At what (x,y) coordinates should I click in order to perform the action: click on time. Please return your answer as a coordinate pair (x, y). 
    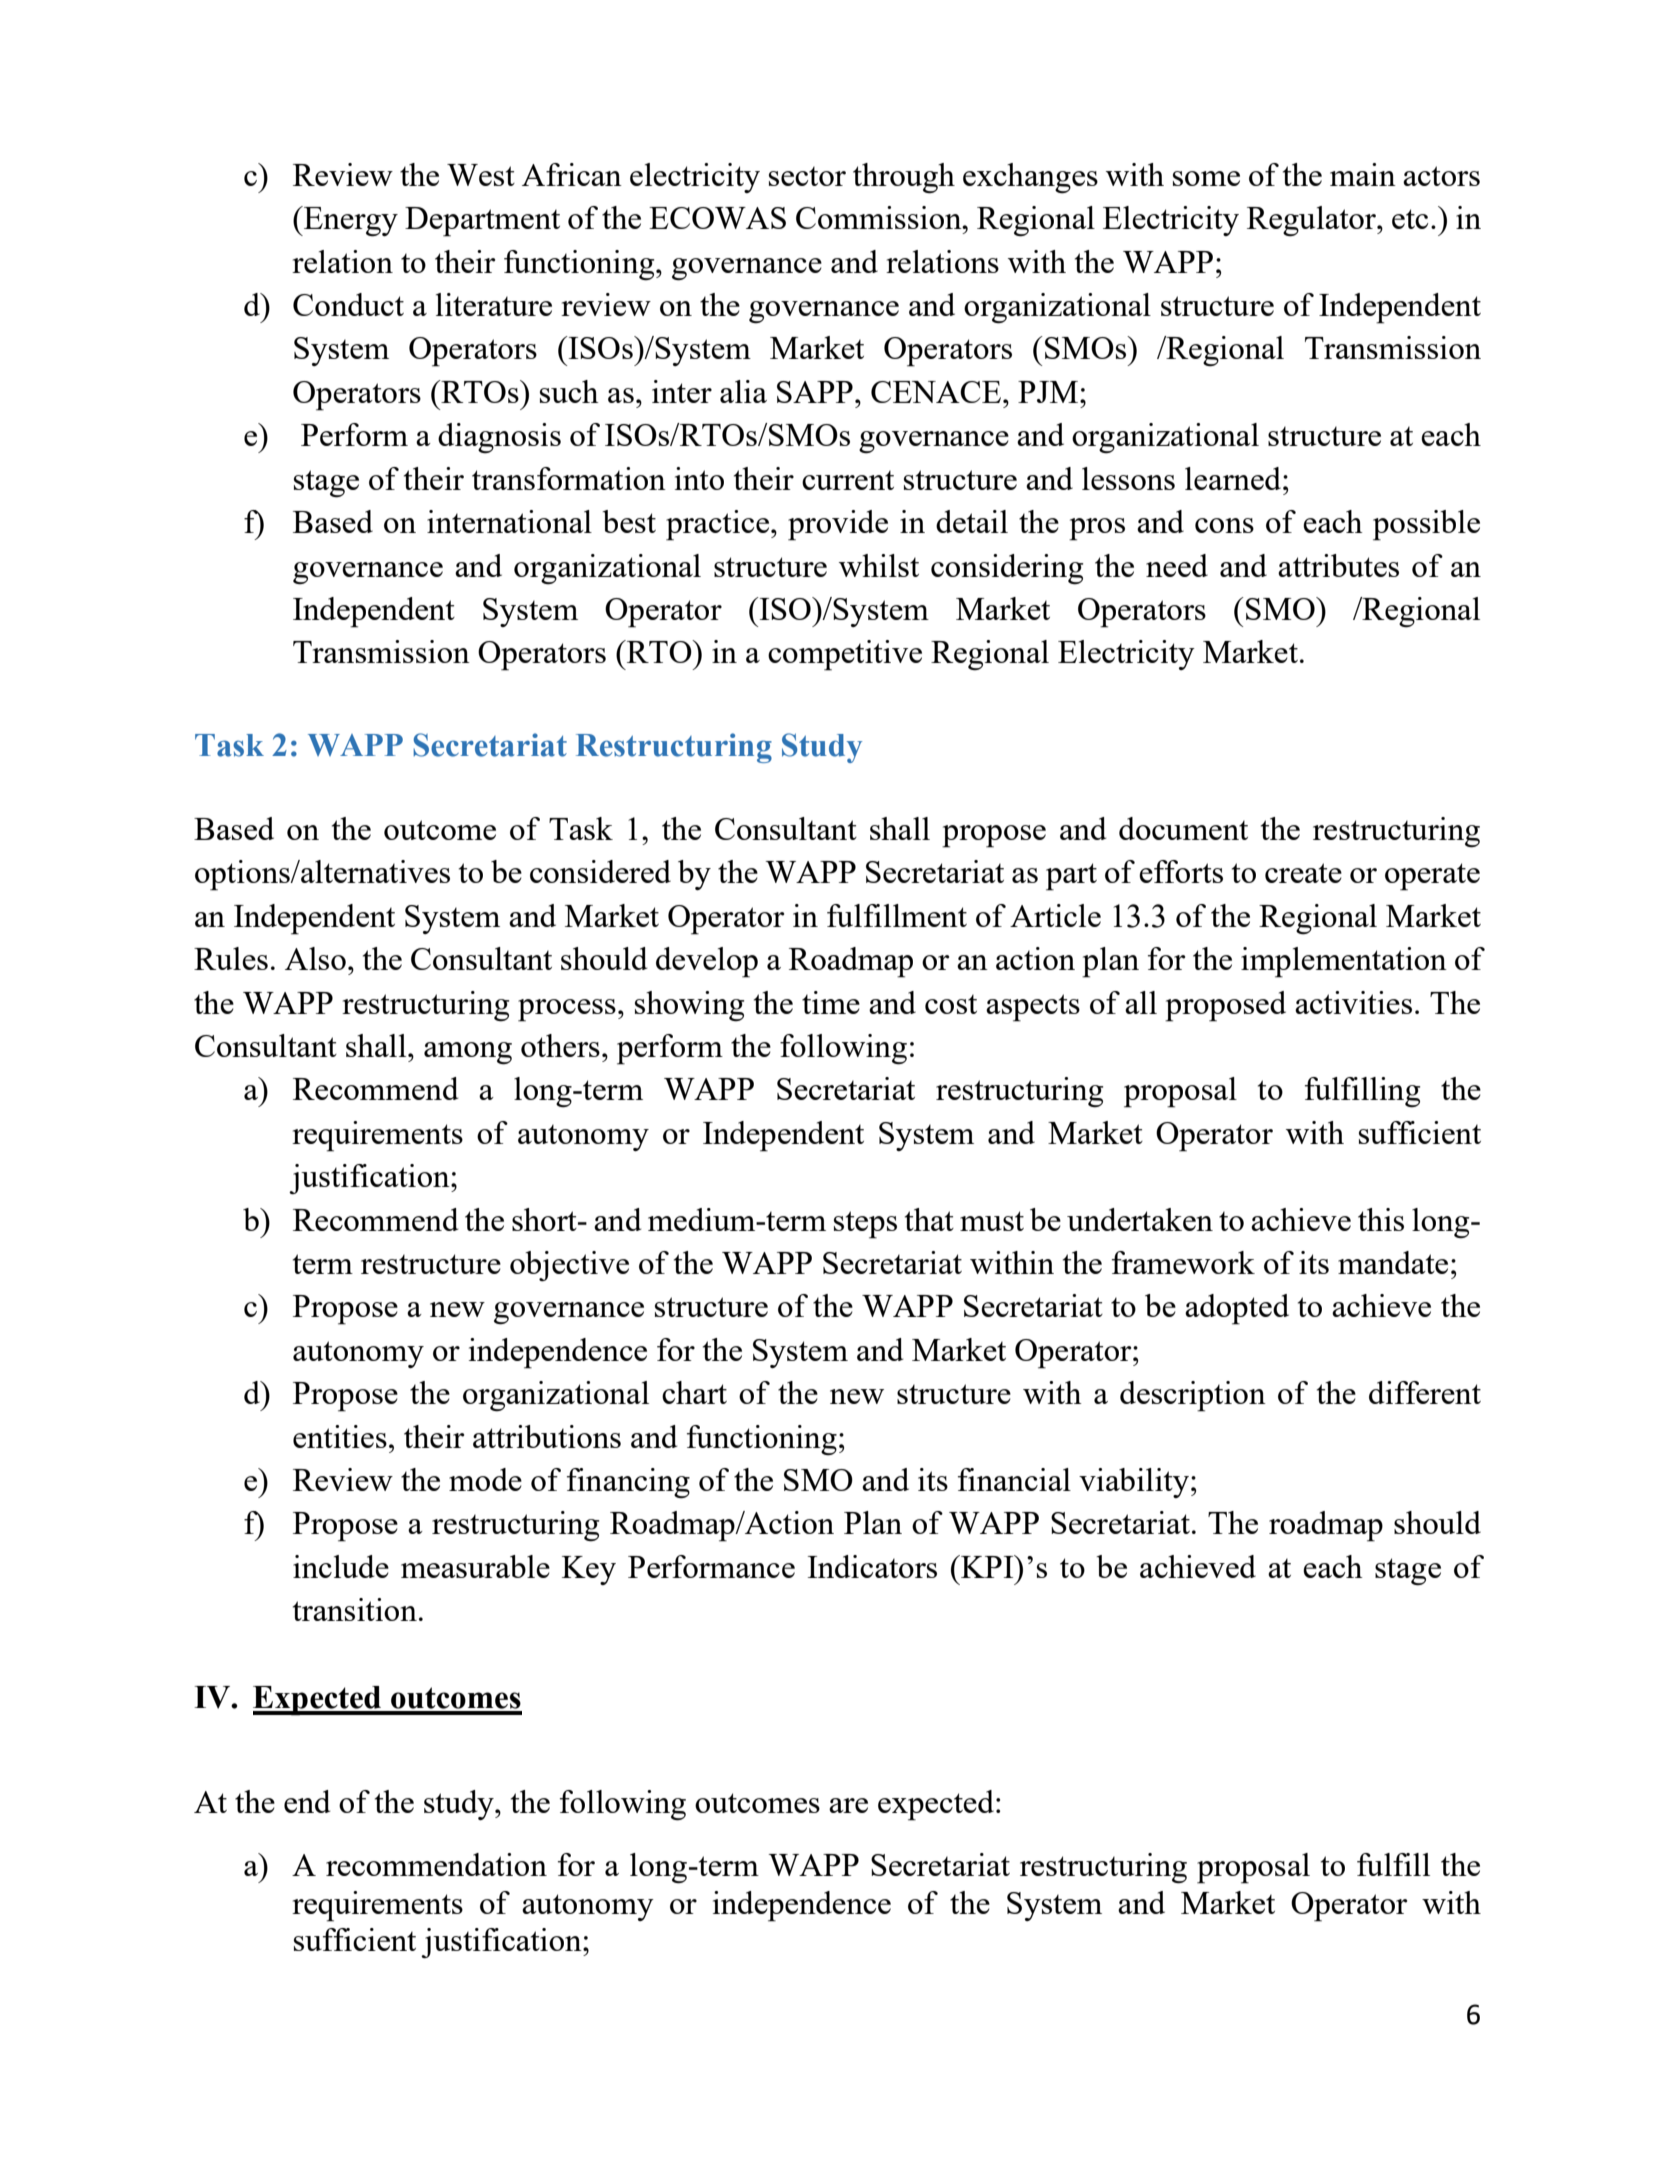
    Looking at the image, I should click on (831, 1002).
